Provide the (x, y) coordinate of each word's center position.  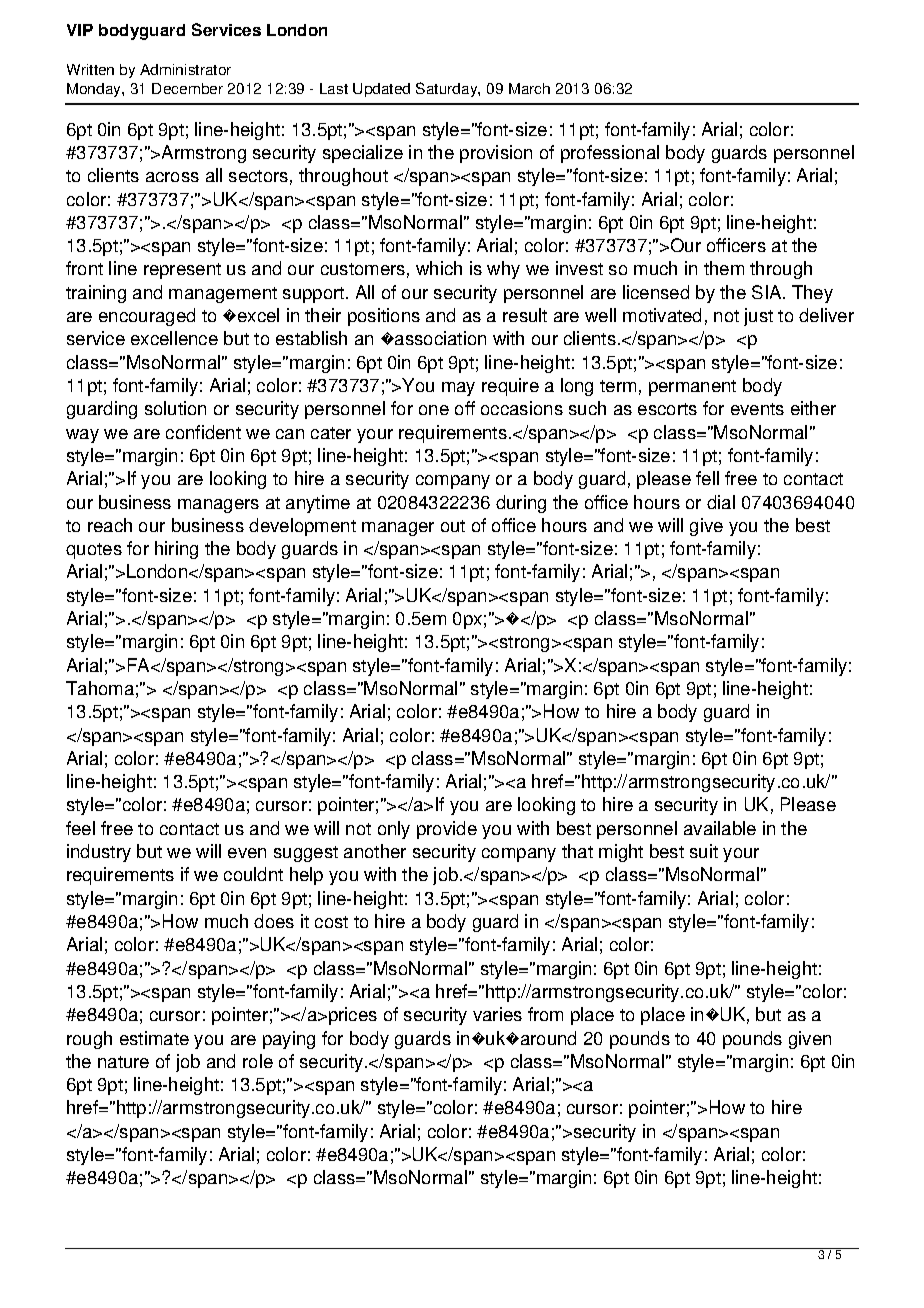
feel (80, 828)
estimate (154, 1038)
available (720, 828)
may (458, 389)
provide (447, 830)
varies (497, 1014)
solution (175, 408)
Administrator (185, 69)
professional (610, 154)
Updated (381, 90)
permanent (692, 388)
